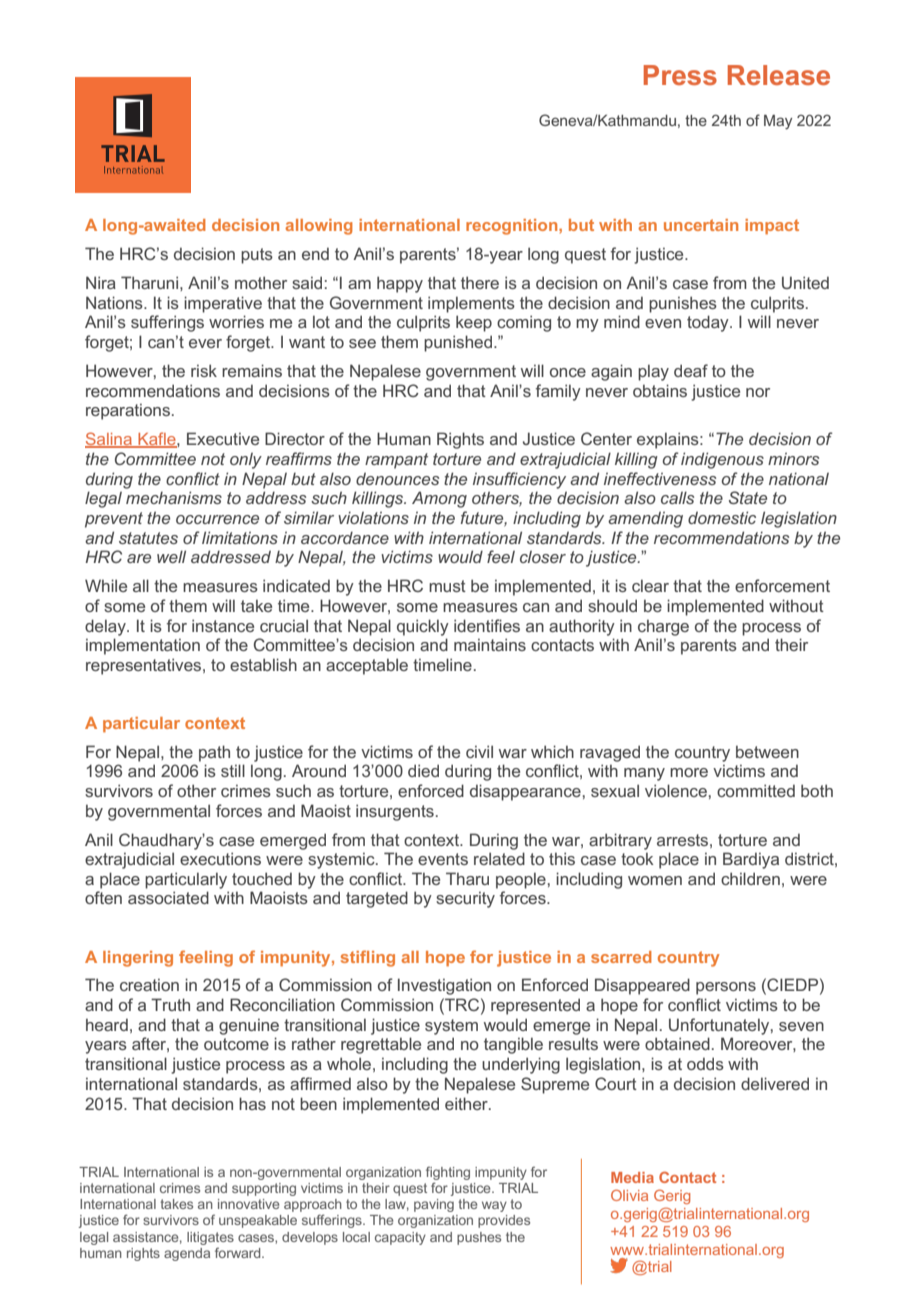 The height and width of the screenshot is (1308, 924). Describe the element at coordinates (204, 370) in the screenshot. I see `risk` at that location.
